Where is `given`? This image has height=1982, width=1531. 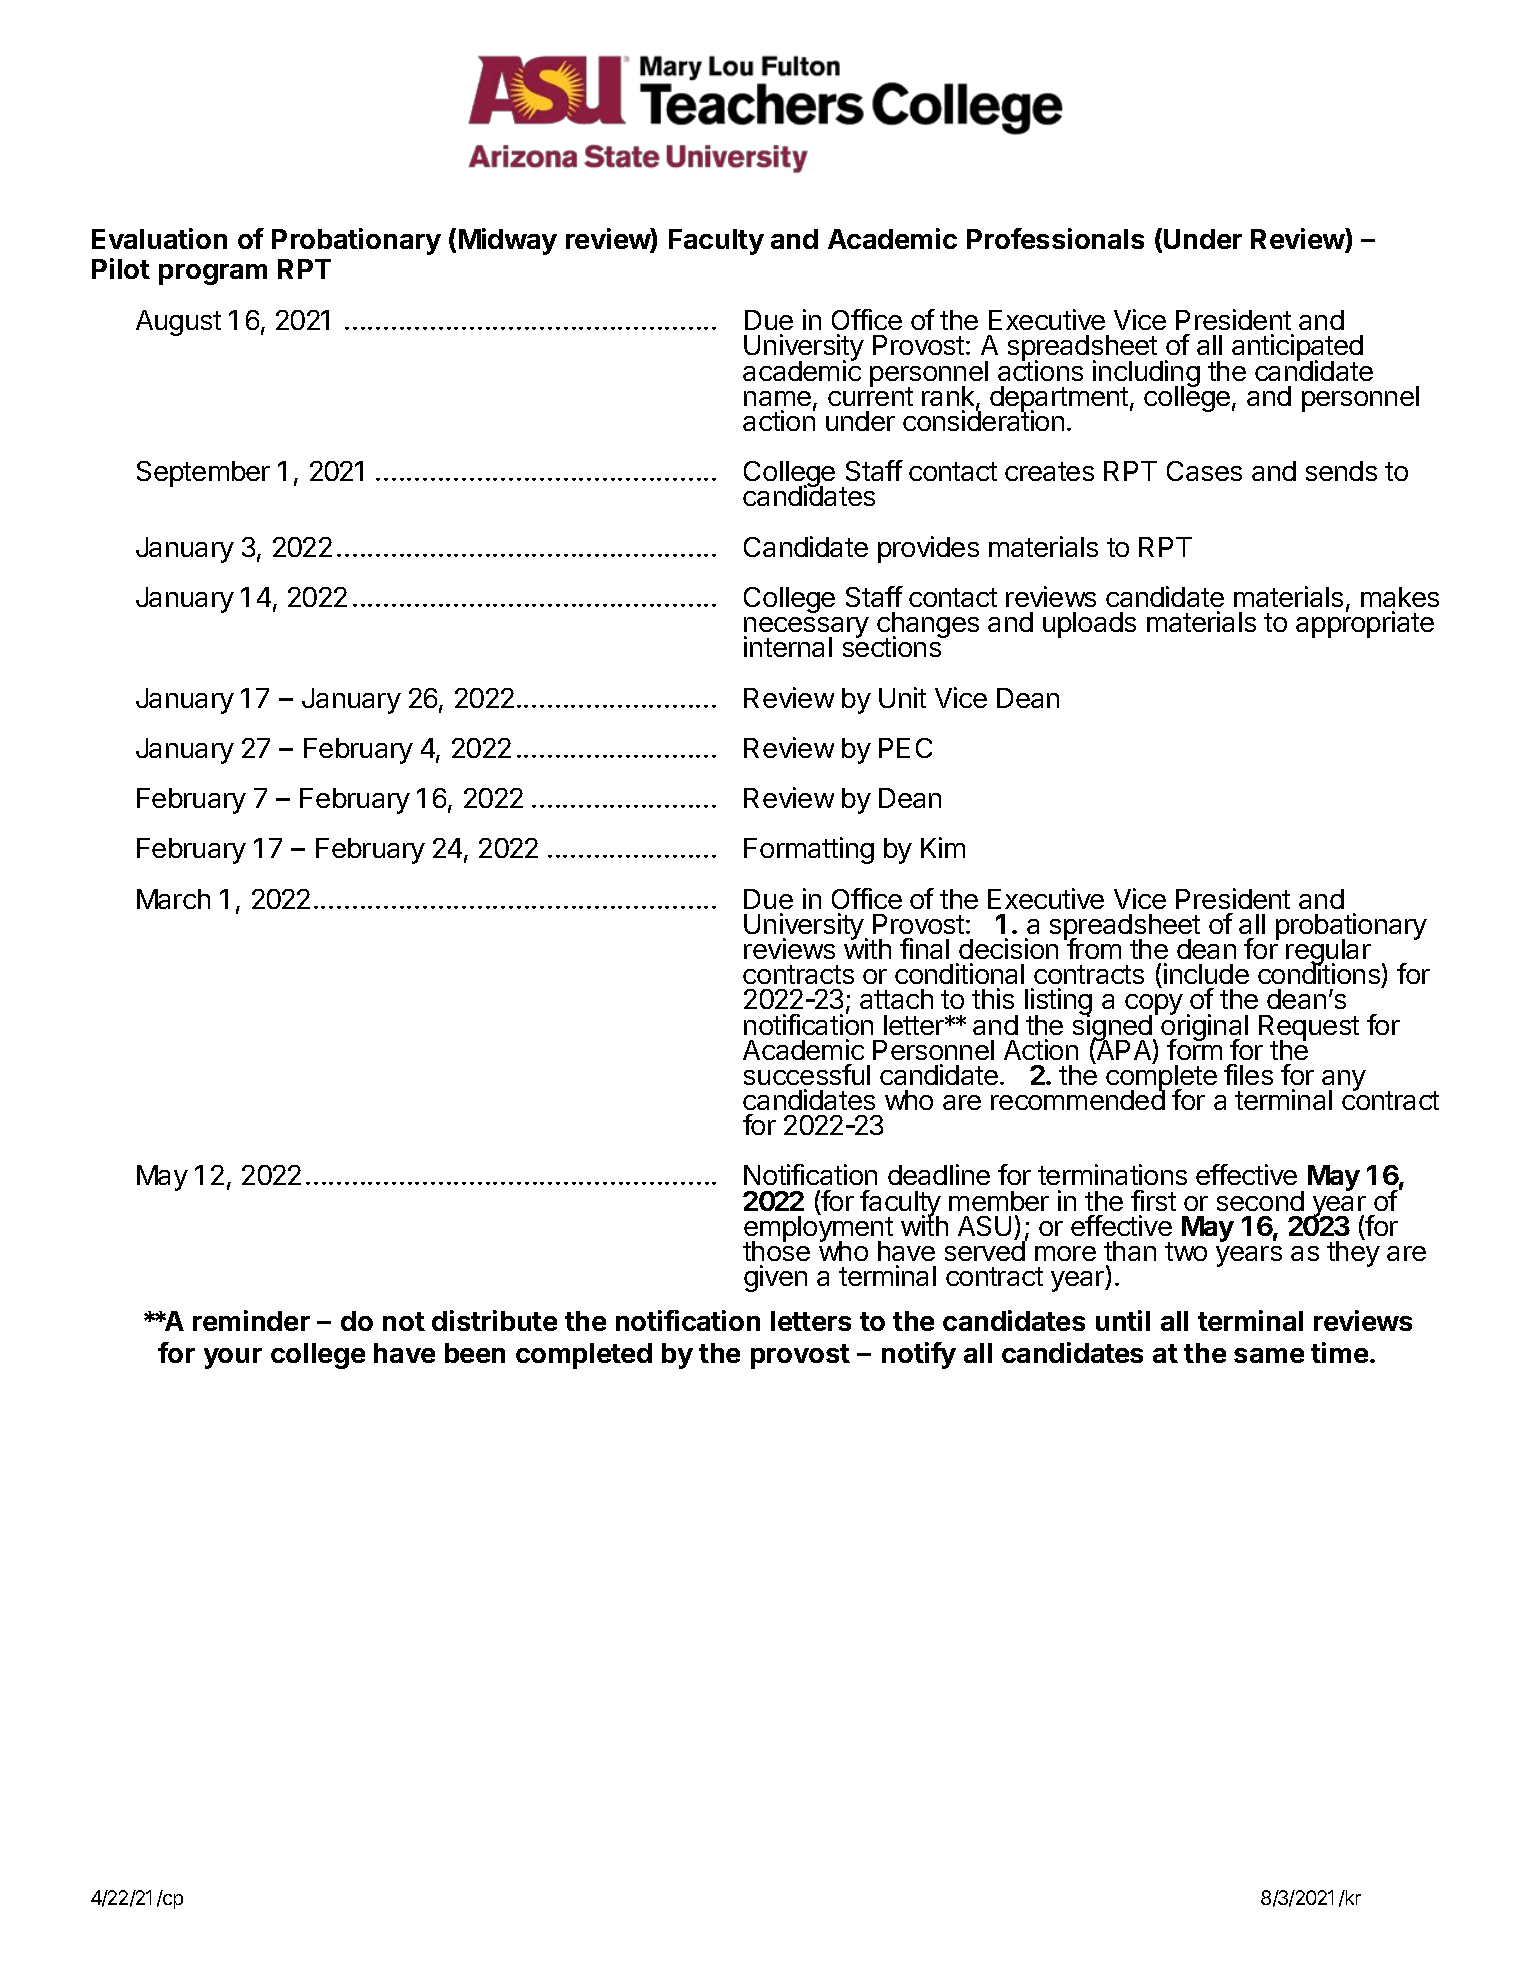 given is located at coordinates (775, 1278).
